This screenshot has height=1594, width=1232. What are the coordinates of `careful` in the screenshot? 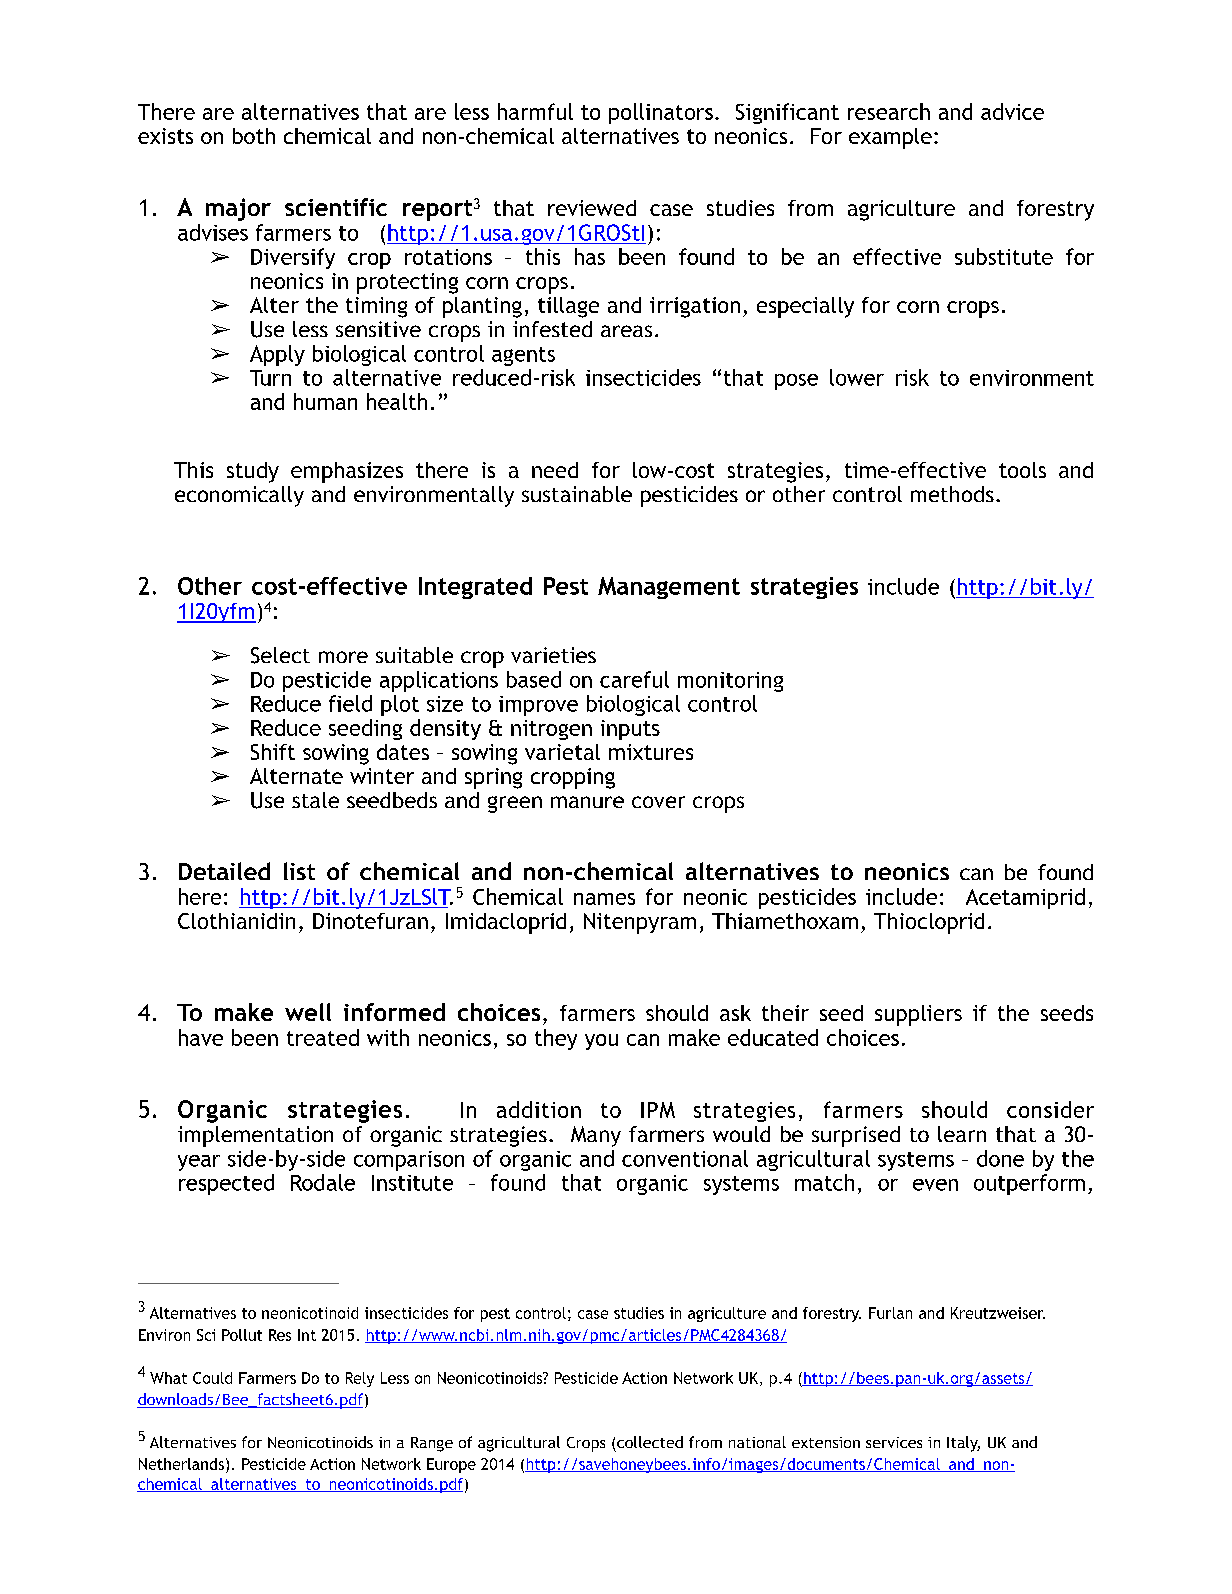 It's located at (634, 679).
